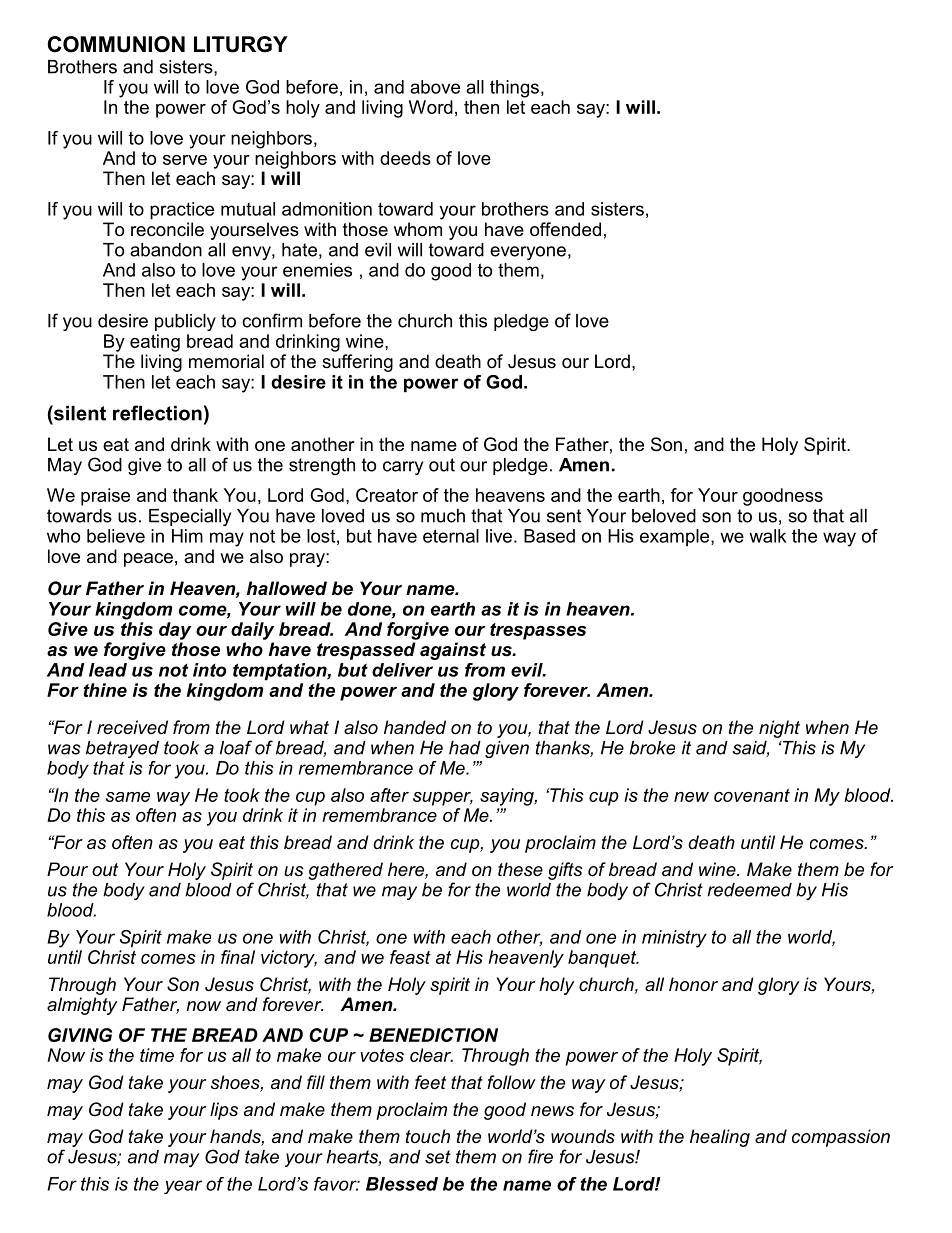 The height and width of the image is (1233, 952). What do you see at coordinates (435, 87) in the image?
I see `above` at bounding box center [435, 87].
